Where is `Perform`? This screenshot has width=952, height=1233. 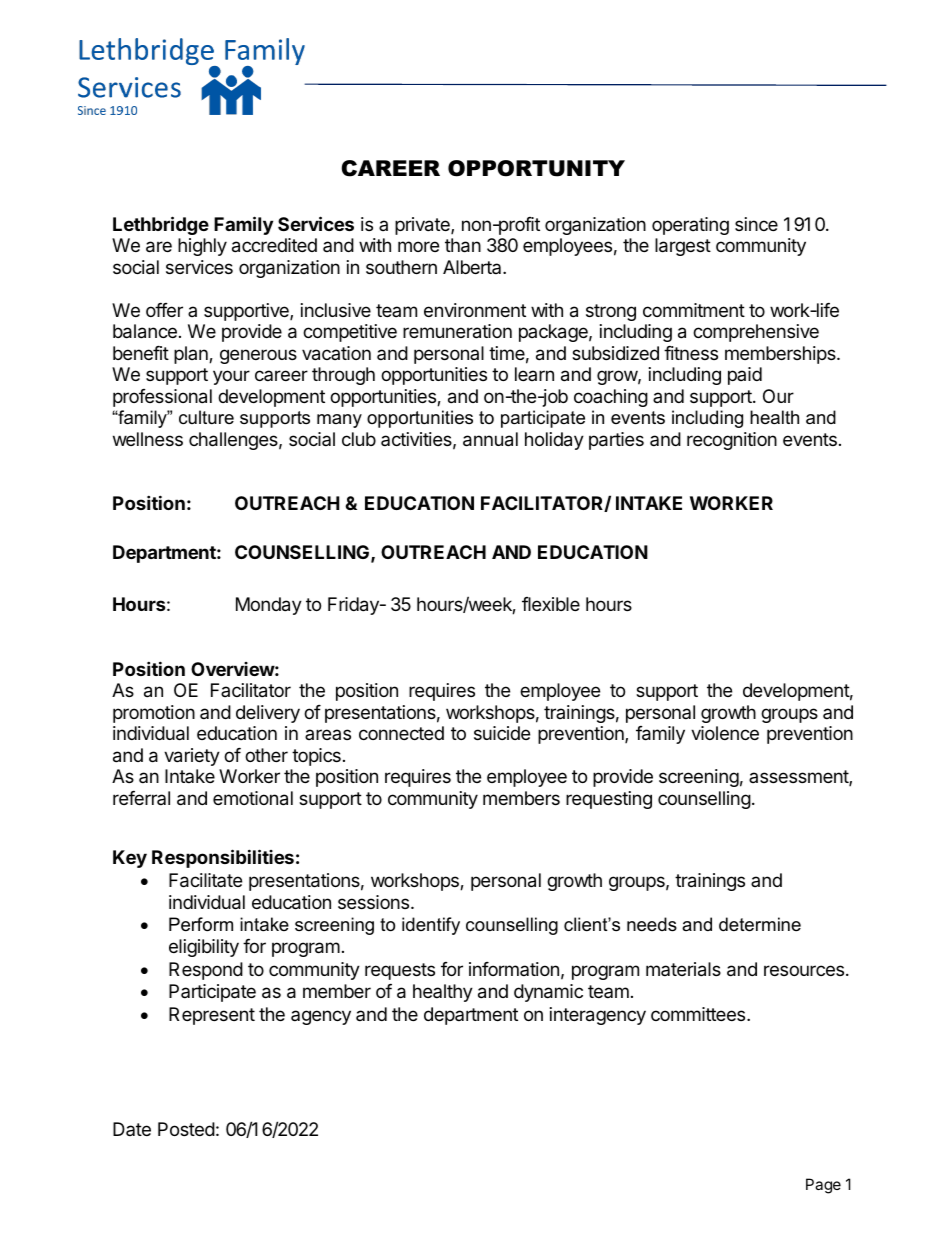 Perform is located at coordinates (201, 924).
